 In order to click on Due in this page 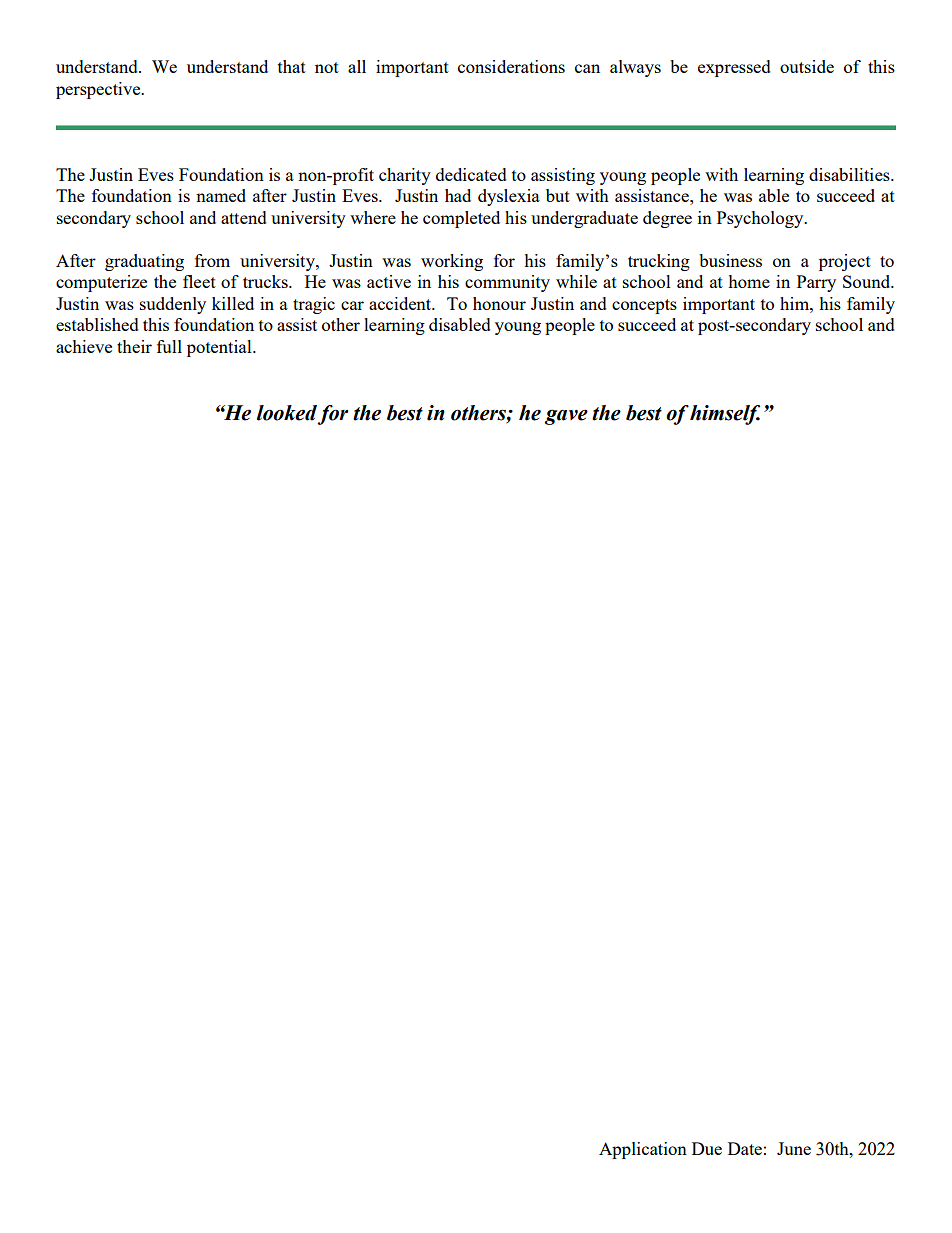, I will do `click(707, 1148)`.
